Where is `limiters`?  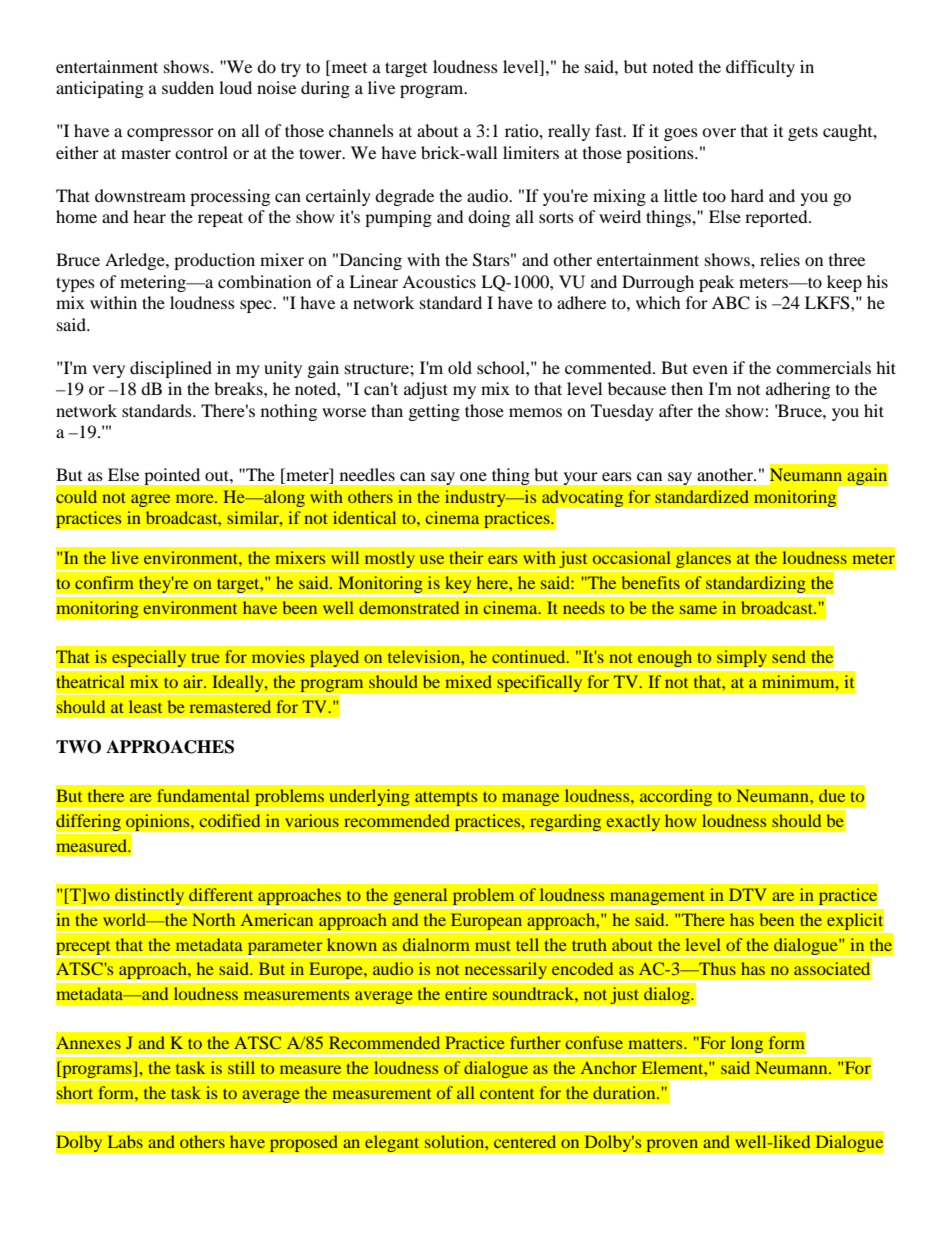 limiters is located at coordinates (531, 152).
